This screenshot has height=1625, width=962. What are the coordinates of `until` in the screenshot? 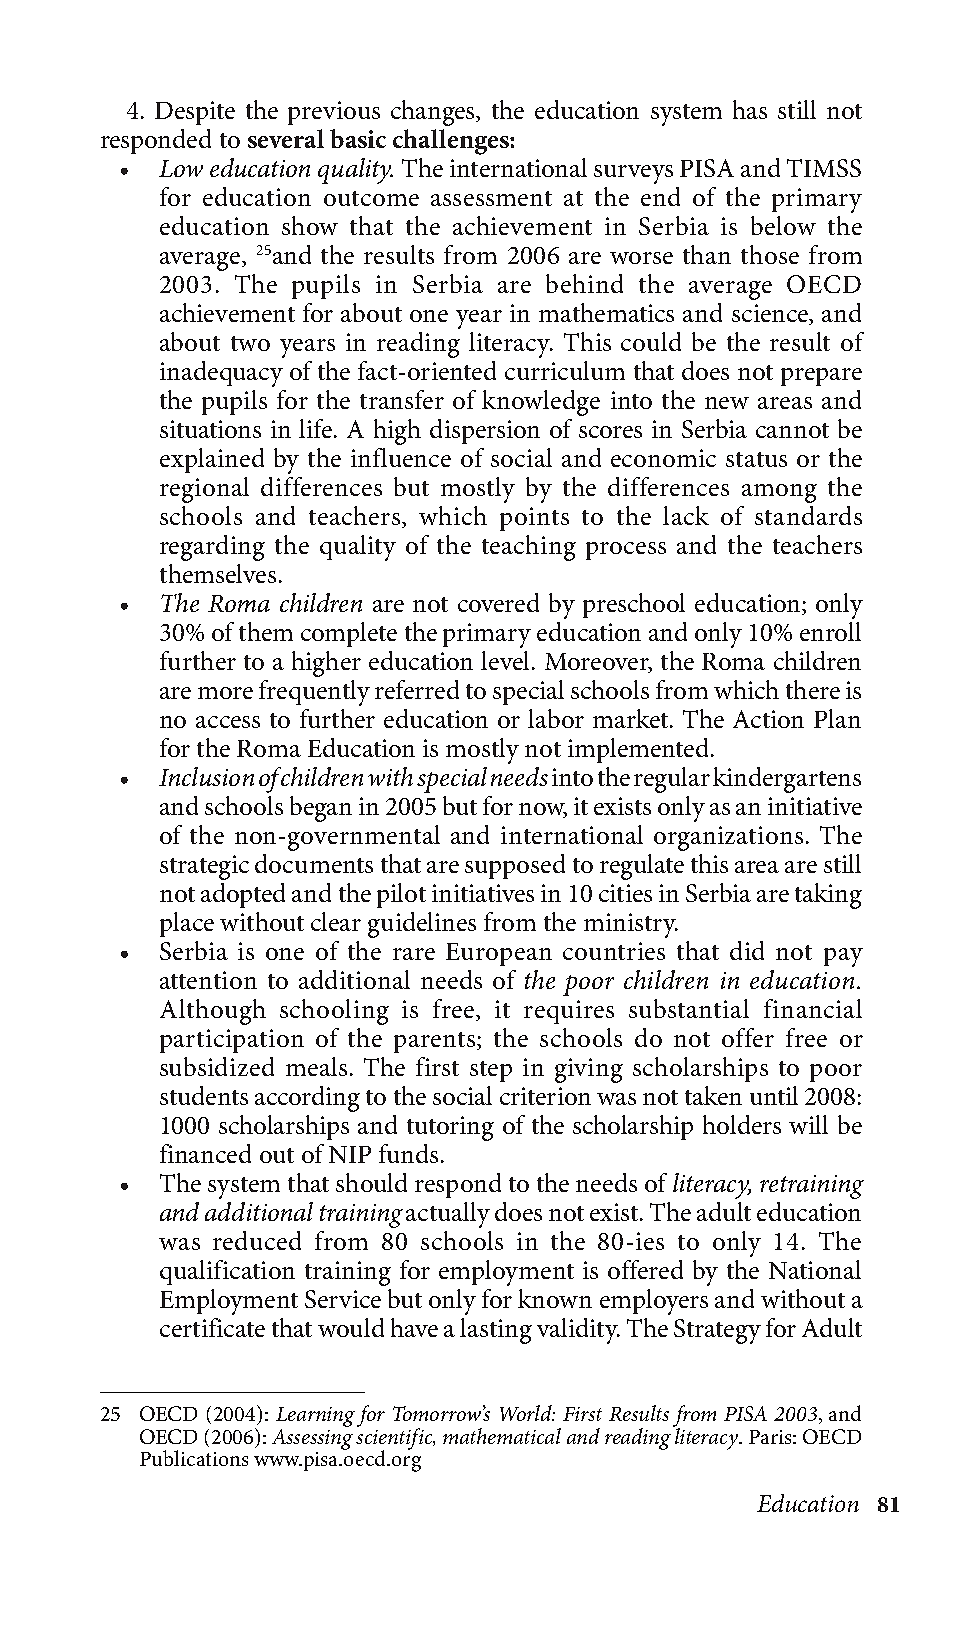 It's located at (774, 1095).
